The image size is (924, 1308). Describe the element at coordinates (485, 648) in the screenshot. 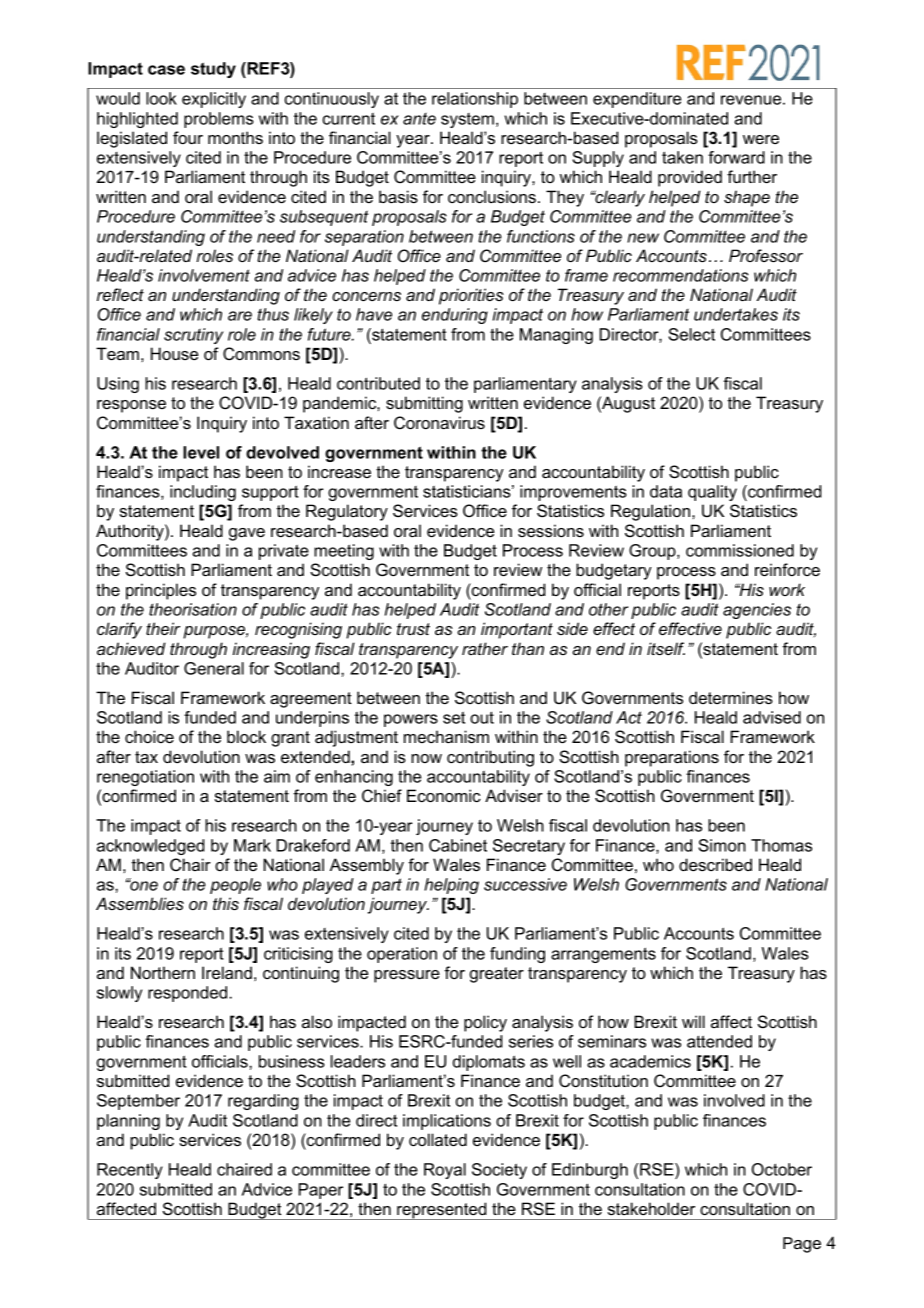

I see `rather` at that location.
